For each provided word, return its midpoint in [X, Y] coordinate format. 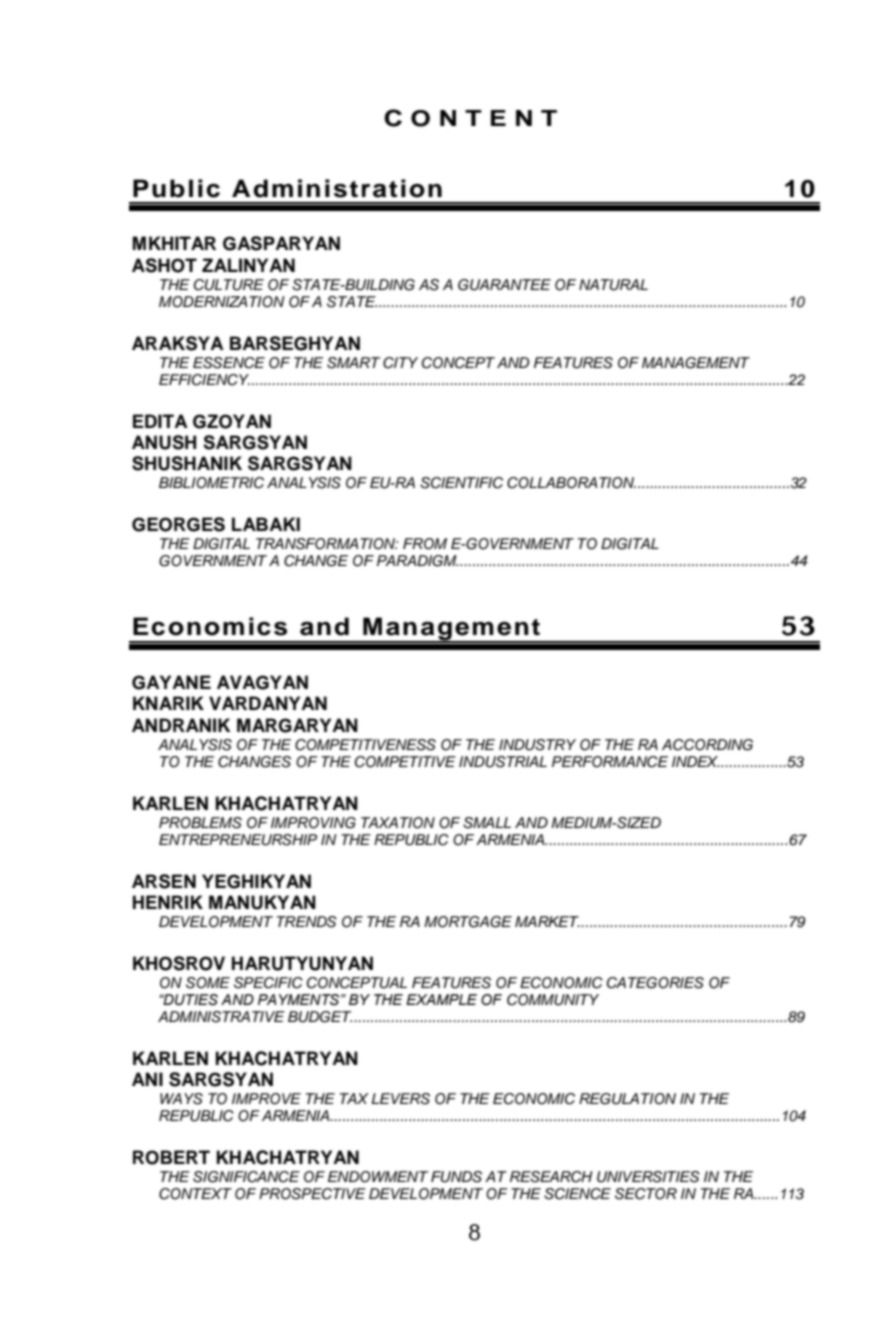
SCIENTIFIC [461, 483]
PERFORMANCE [610, 762]
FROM [425, 544]
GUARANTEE [504, 285]
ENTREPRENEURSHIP [238, 840]
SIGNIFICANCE [246, 1177]
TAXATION [398, 823]
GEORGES [178, 524]
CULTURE [229, 285]
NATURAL [613, 285]
